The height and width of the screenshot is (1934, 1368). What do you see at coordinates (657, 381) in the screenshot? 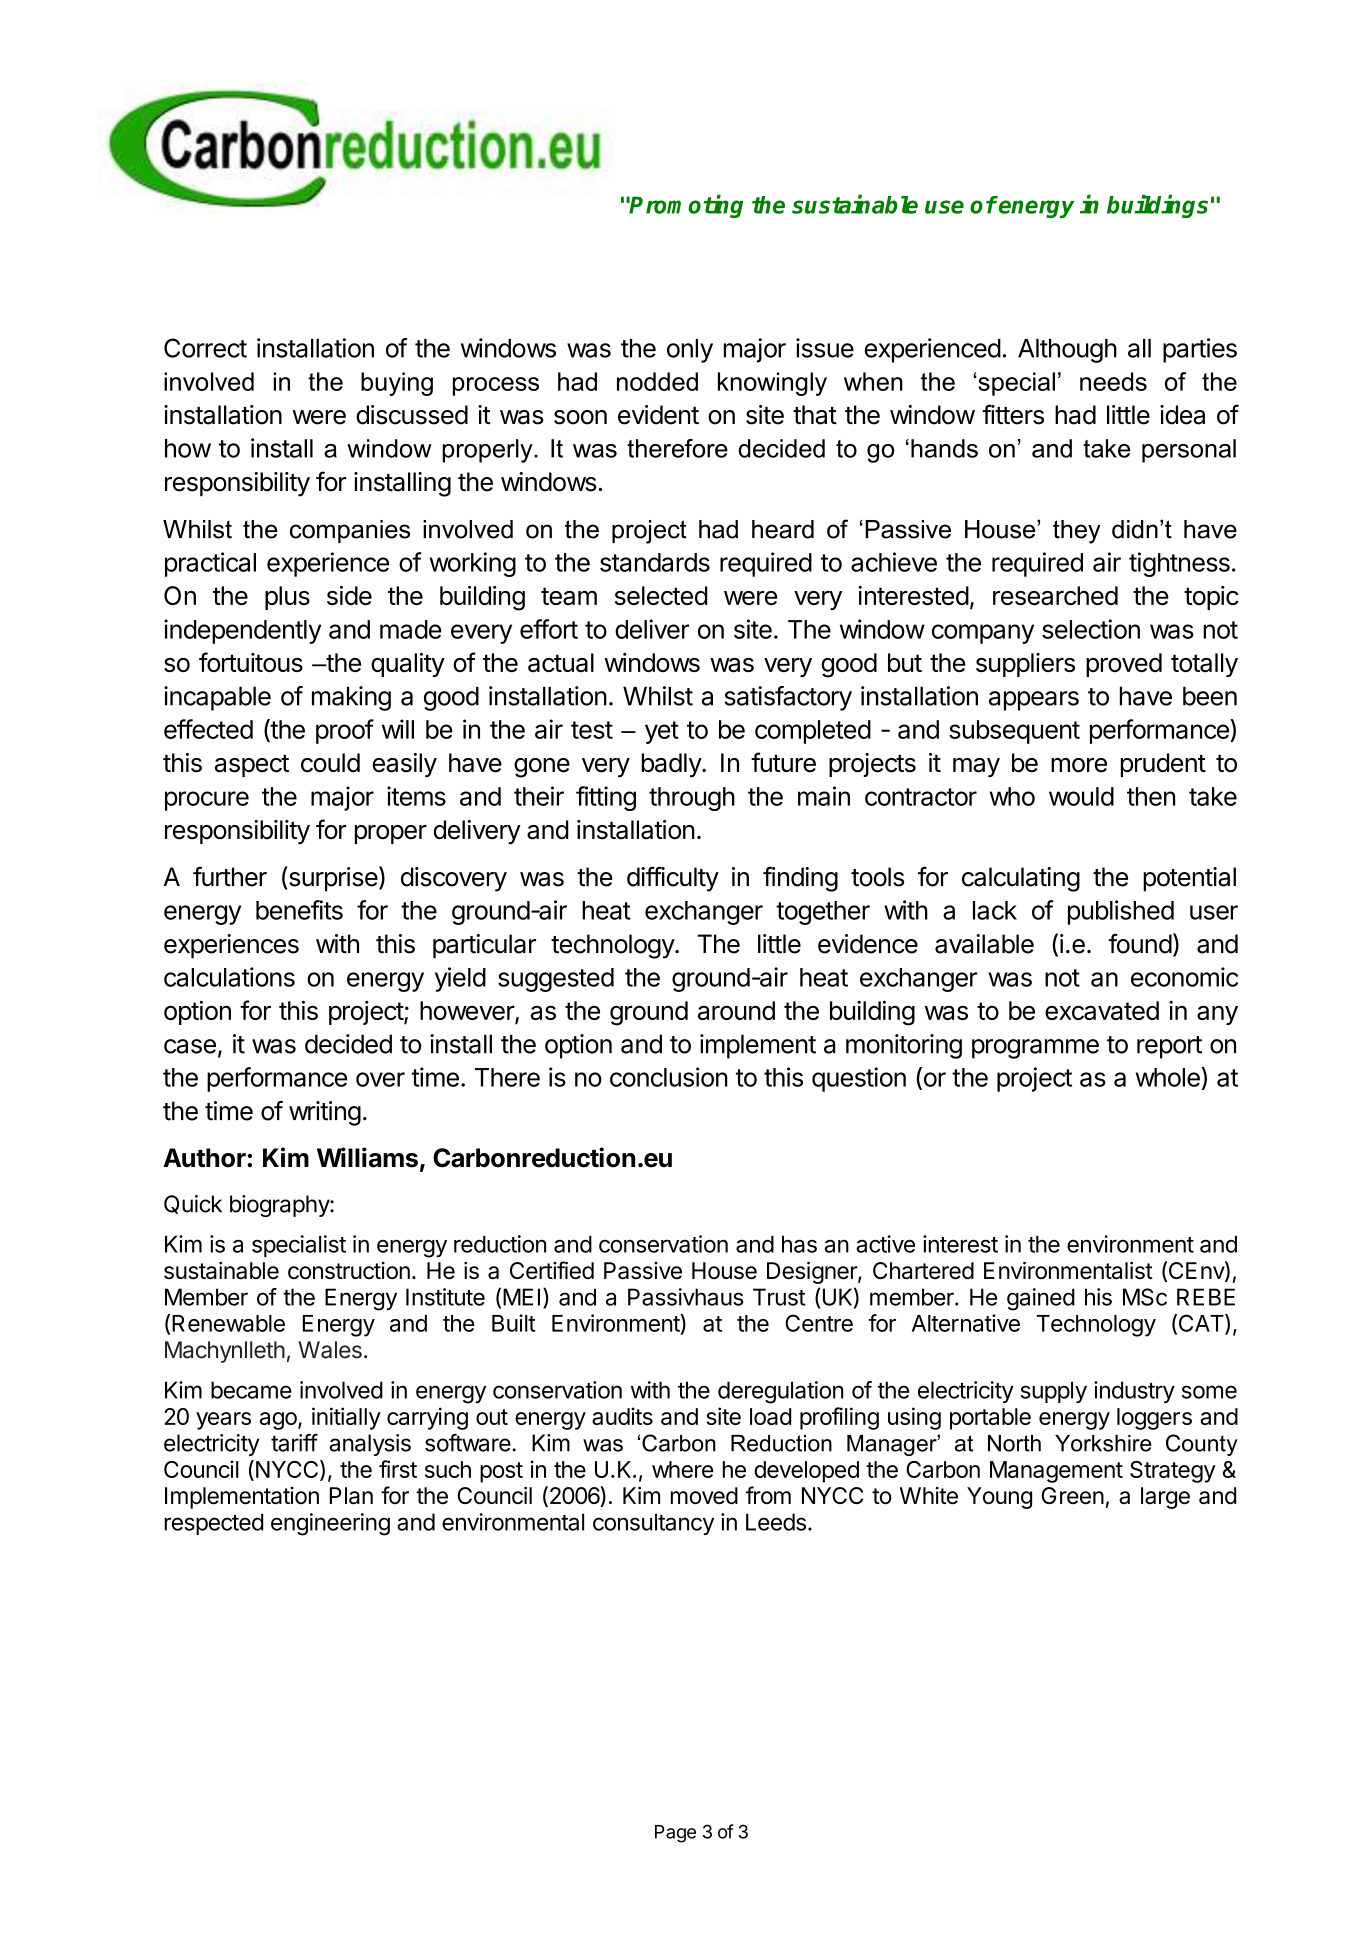
I see `nodded` at bounding box center [657, 381].
